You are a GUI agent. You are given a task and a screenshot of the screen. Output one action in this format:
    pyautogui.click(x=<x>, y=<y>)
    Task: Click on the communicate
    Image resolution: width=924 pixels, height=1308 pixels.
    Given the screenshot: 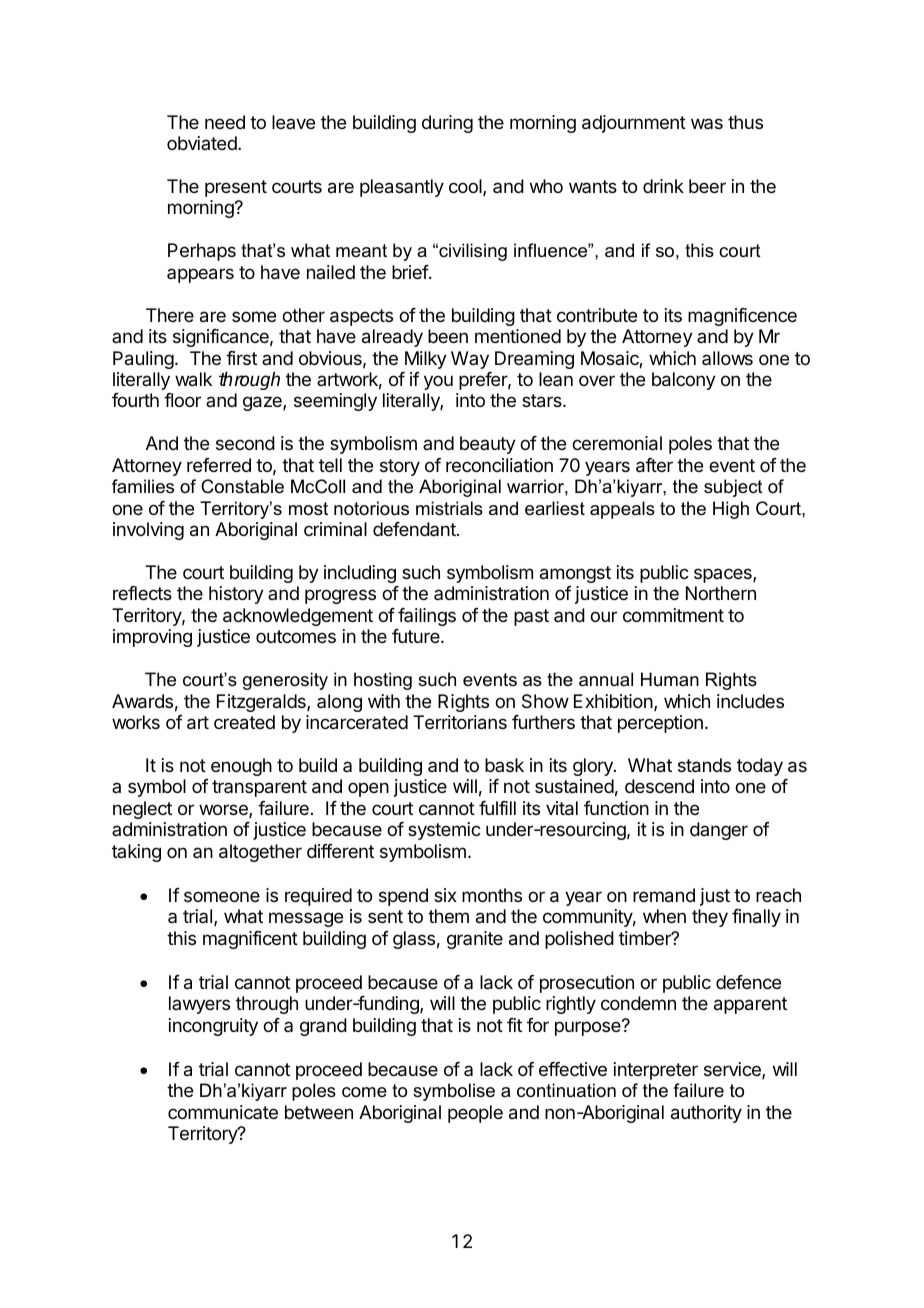 What is the action you would take?
    pyautogui.click(x=223, y=1112)
